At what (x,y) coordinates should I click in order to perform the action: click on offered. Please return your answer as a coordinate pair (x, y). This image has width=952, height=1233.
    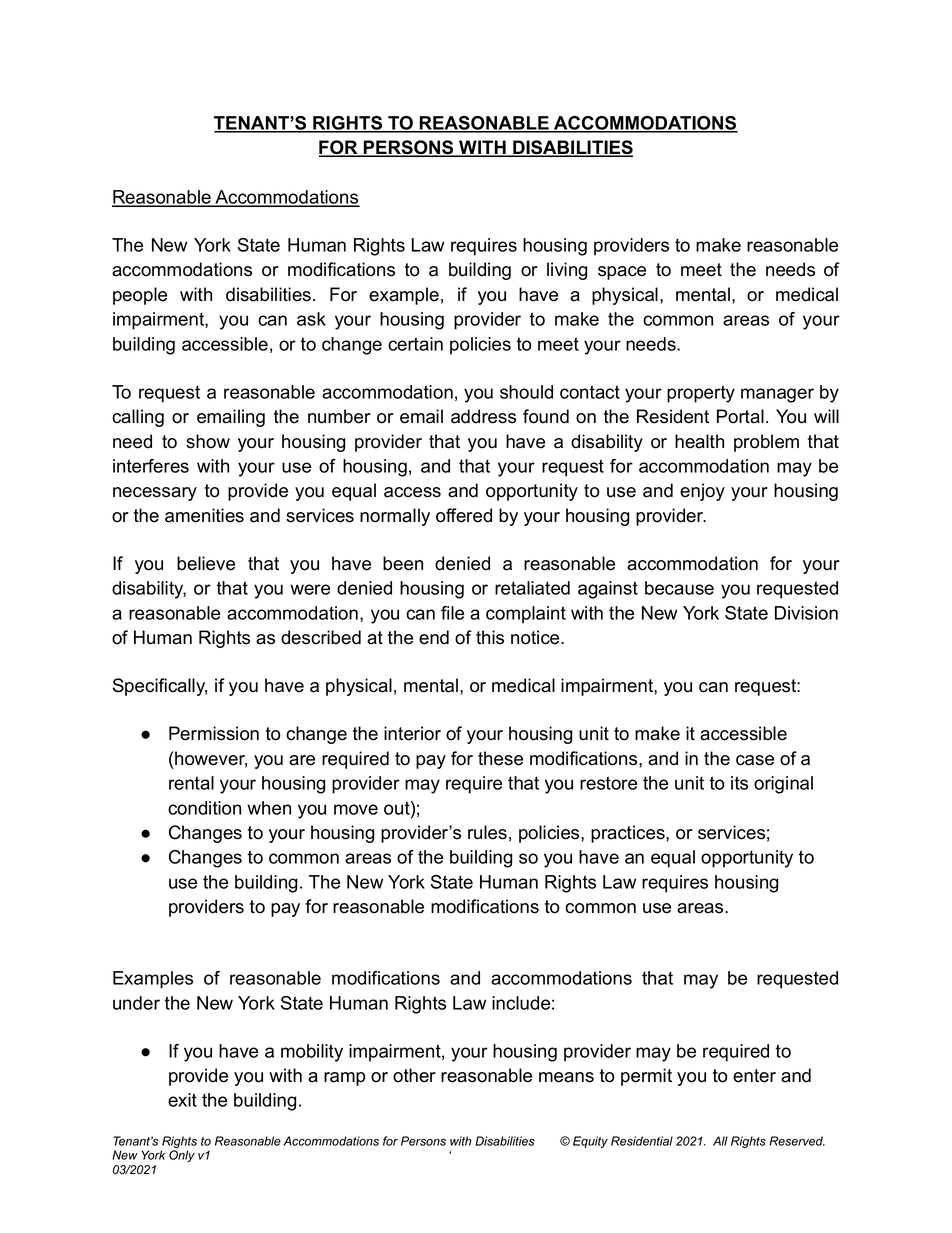
    Looking at the image, I should click on (464, 515).
